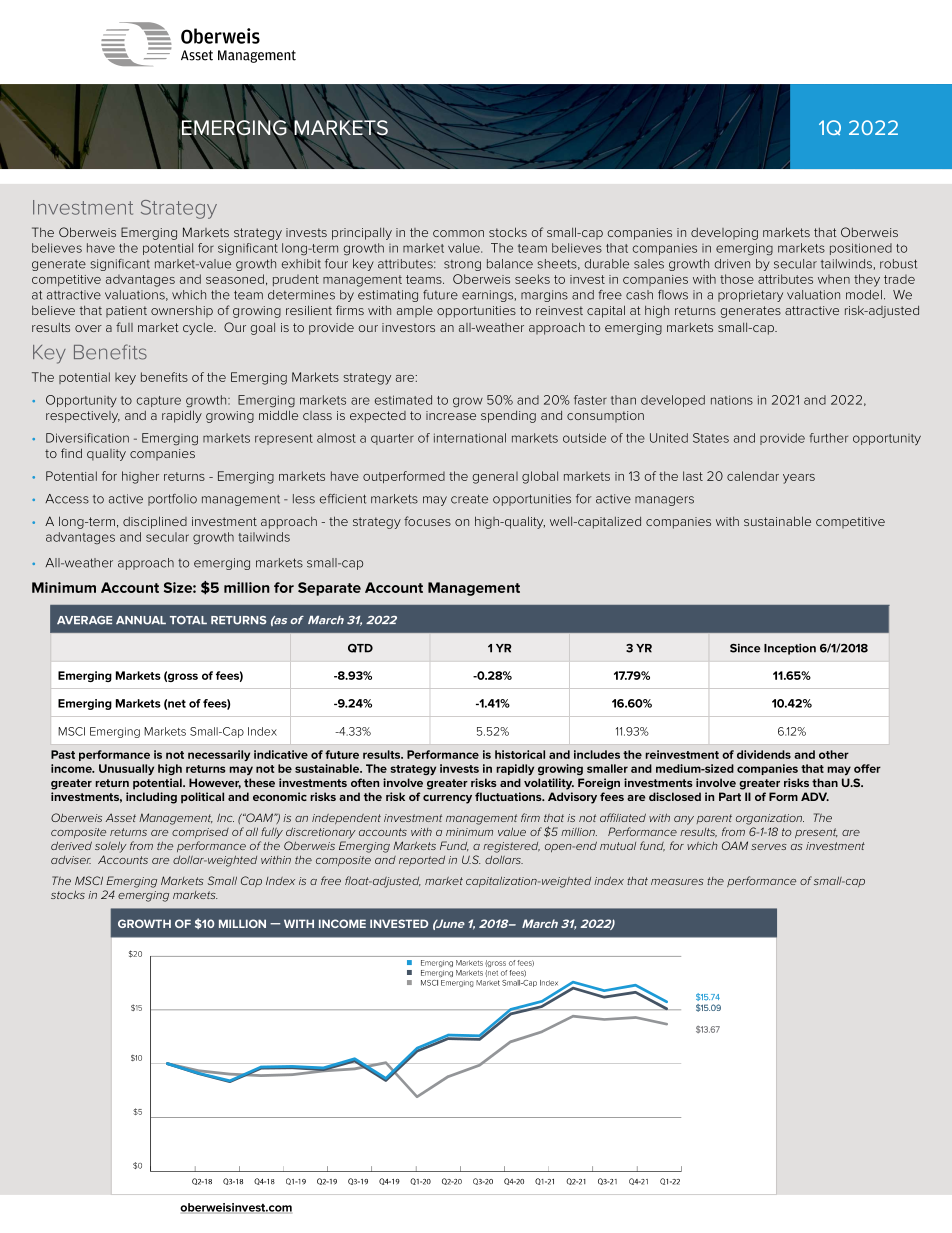  What do you see at coordinates (451, 415) in the document?
I see `increase` at bounding box center [451, 415].
